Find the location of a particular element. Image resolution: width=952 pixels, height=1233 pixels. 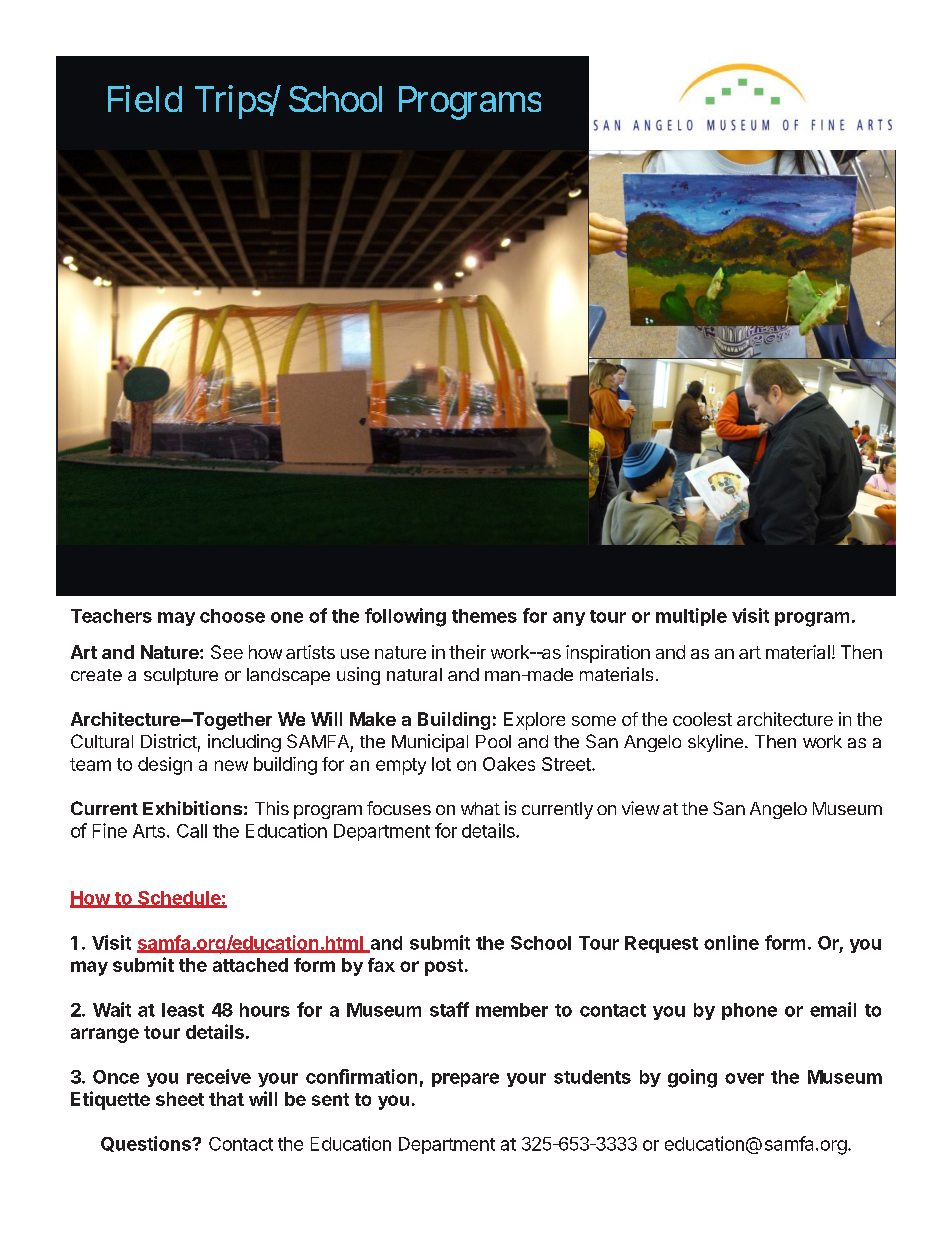

over is located at coordinates (744, 1078).
